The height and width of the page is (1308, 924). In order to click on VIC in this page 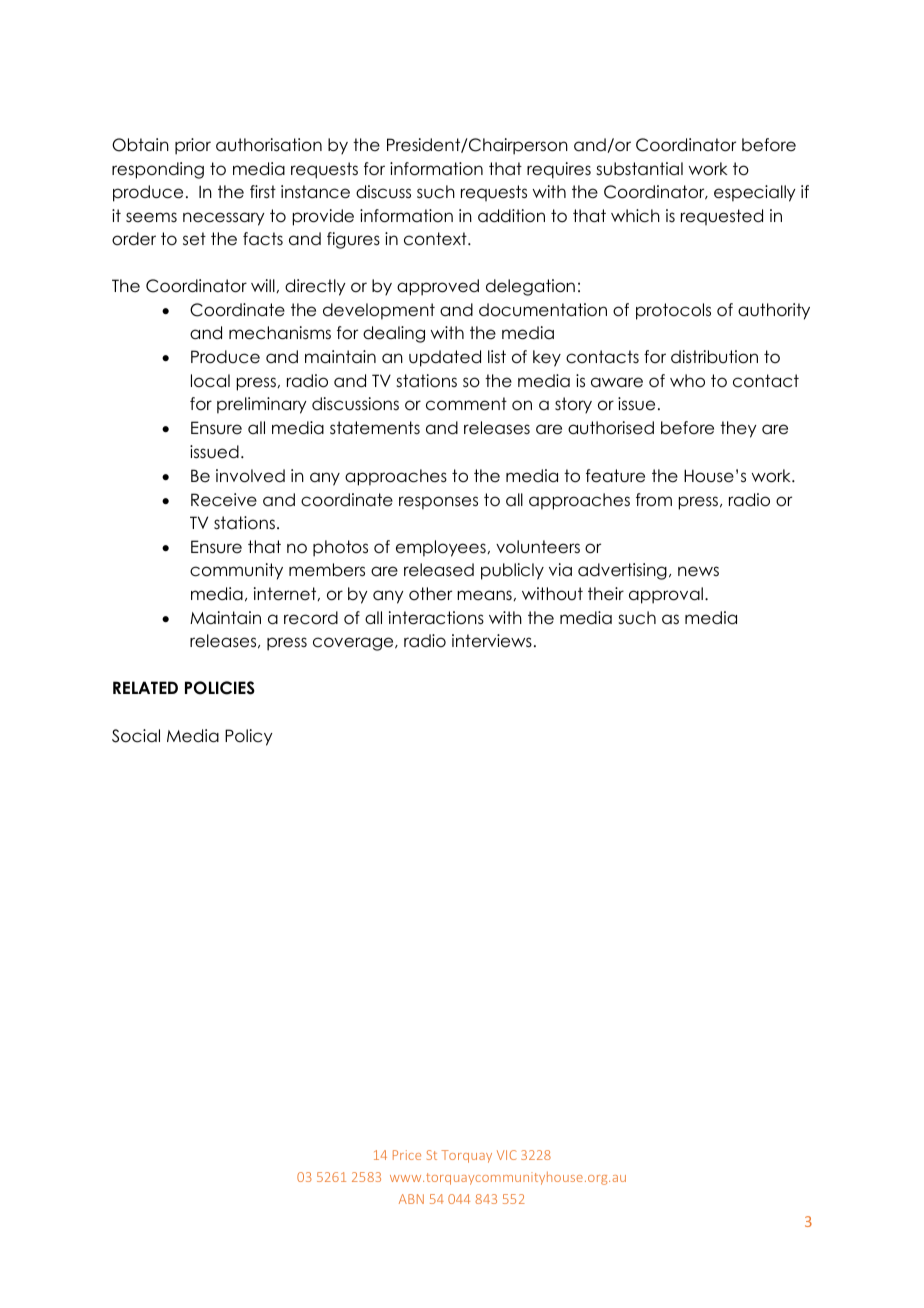, I will do `click(507, 1155)`.
